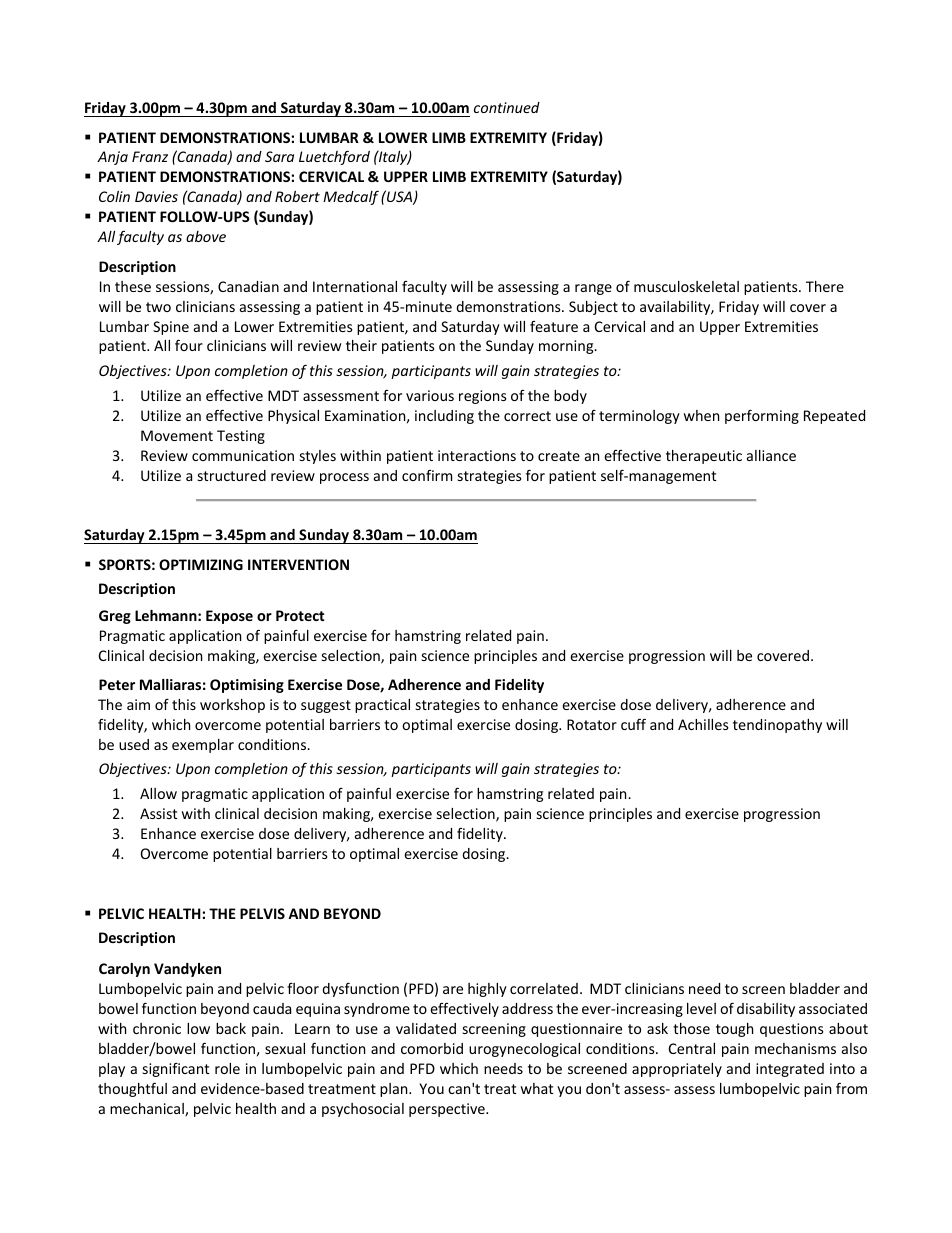 The height and width of the page is (1233, 952). I want to click on continued, so click(507, 107).
